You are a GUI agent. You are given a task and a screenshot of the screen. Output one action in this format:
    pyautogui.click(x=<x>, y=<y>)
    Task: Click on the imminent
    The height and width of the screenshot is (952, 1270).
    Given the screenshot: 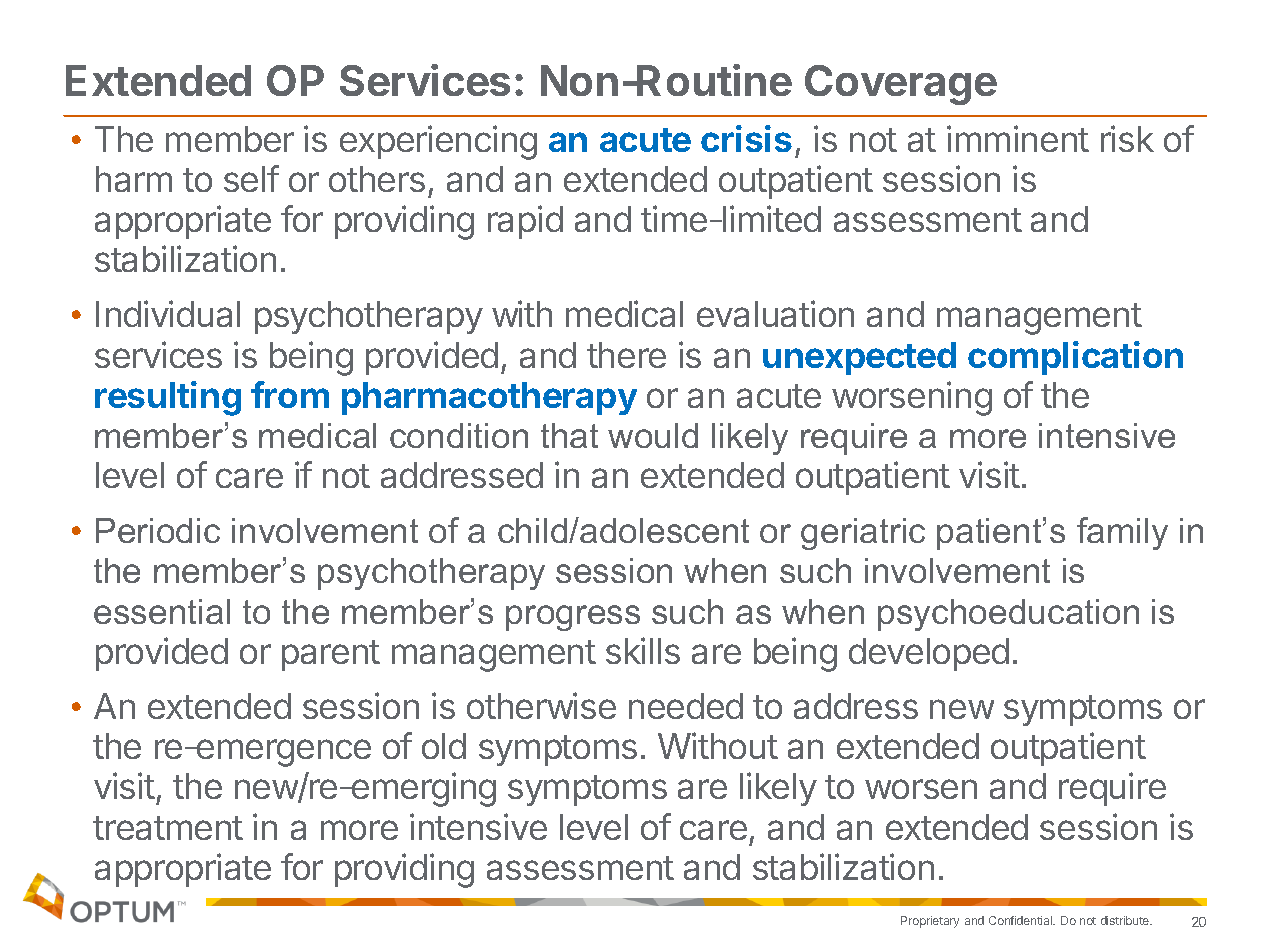 What is the action you would take?
    pyautogui.click(x=1018, y=138)
